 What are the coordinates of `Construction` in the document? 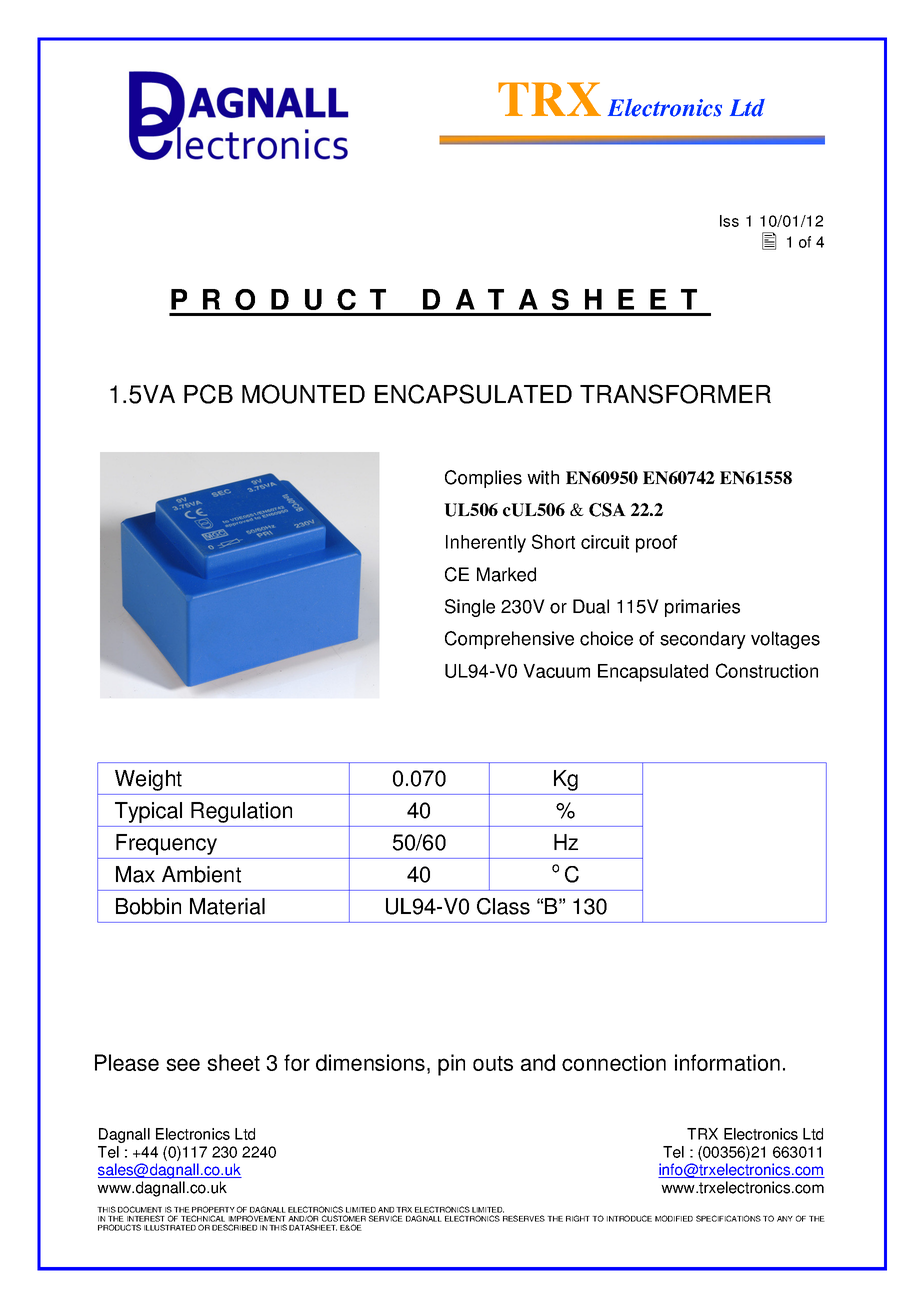 It's located at (767, 670).
